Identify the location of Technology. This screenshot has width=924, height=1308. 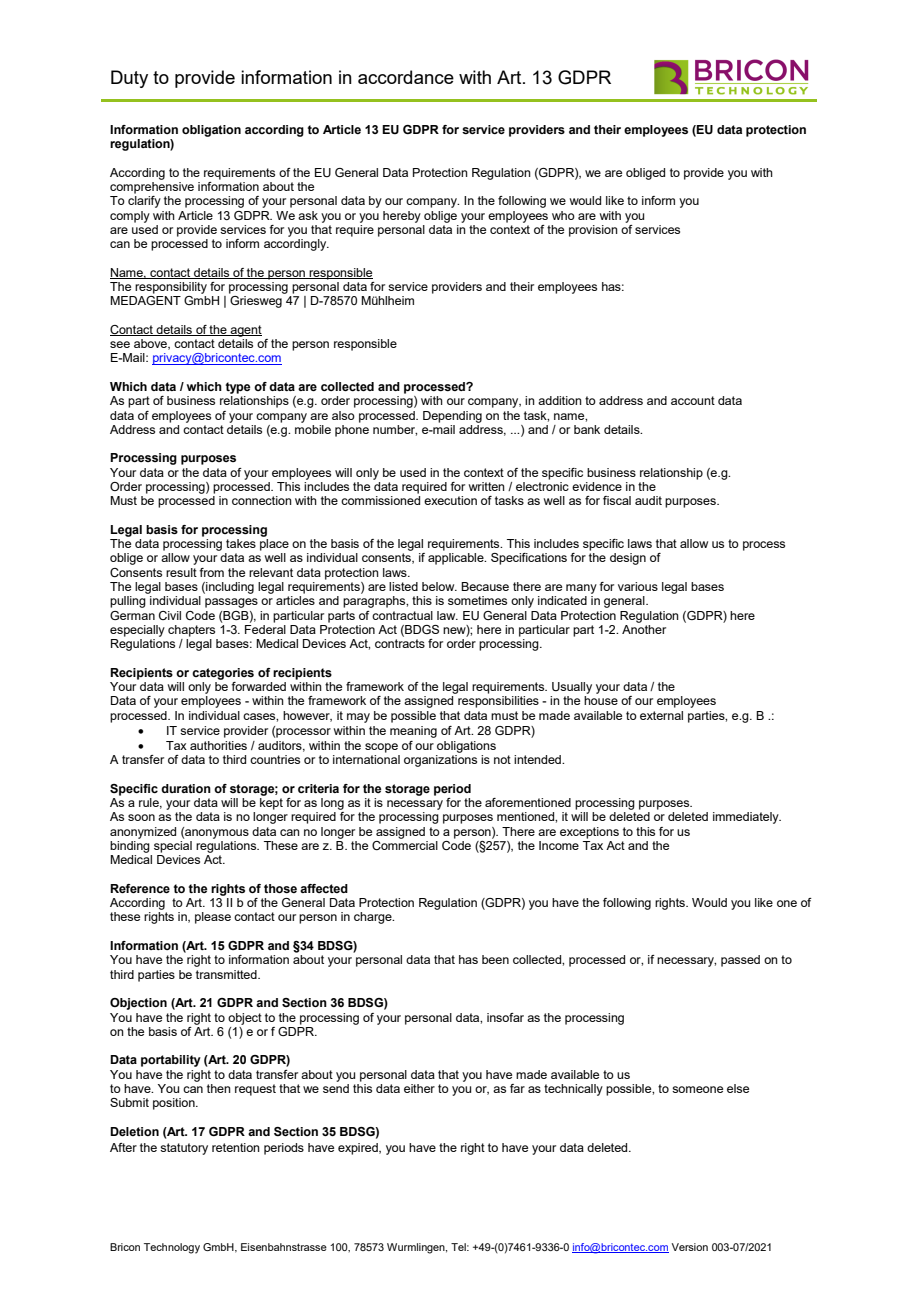
(172, 1248).
